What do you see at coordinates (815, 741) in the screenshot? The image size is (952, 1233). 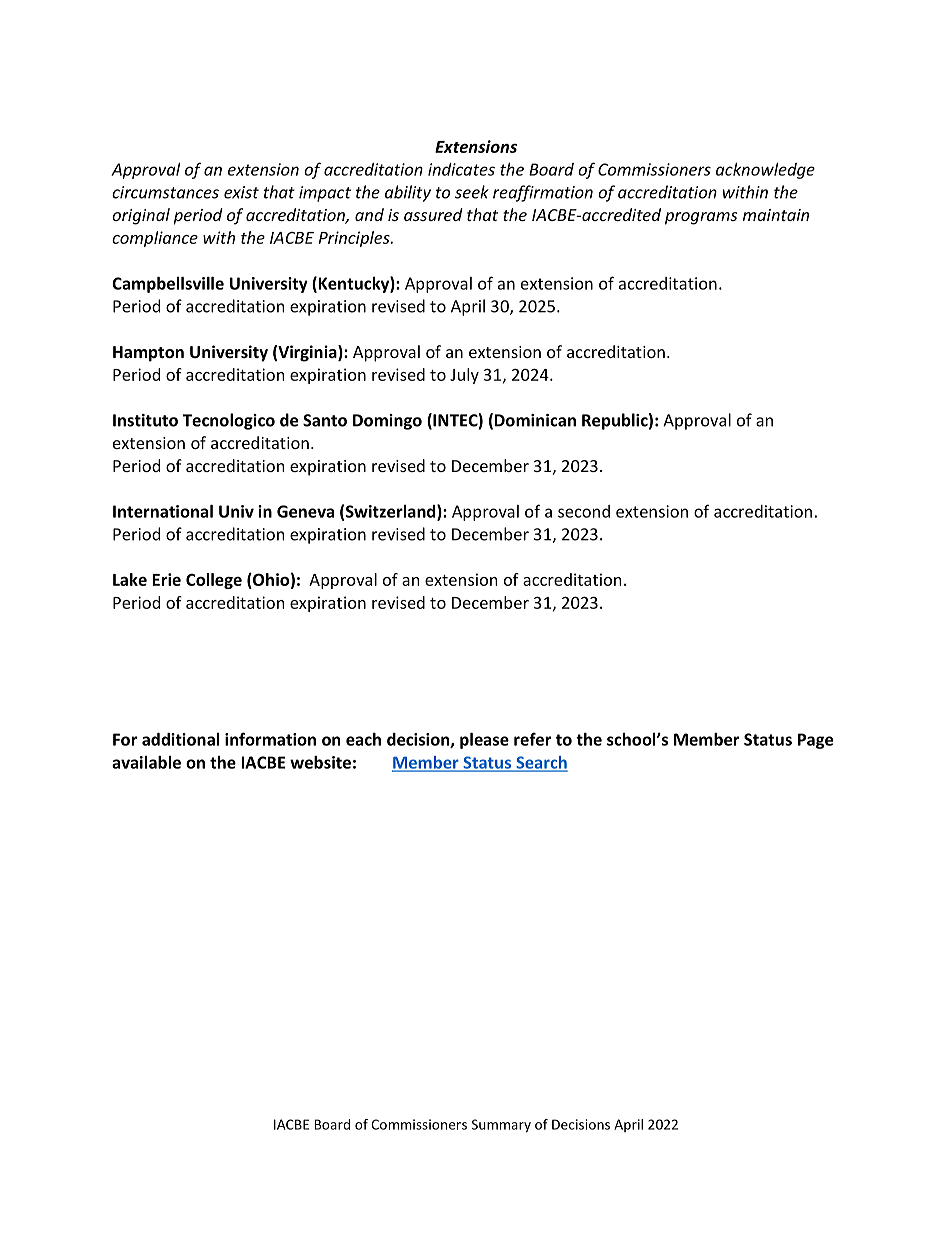 I see `Page` at bounding box center [815, 741].
